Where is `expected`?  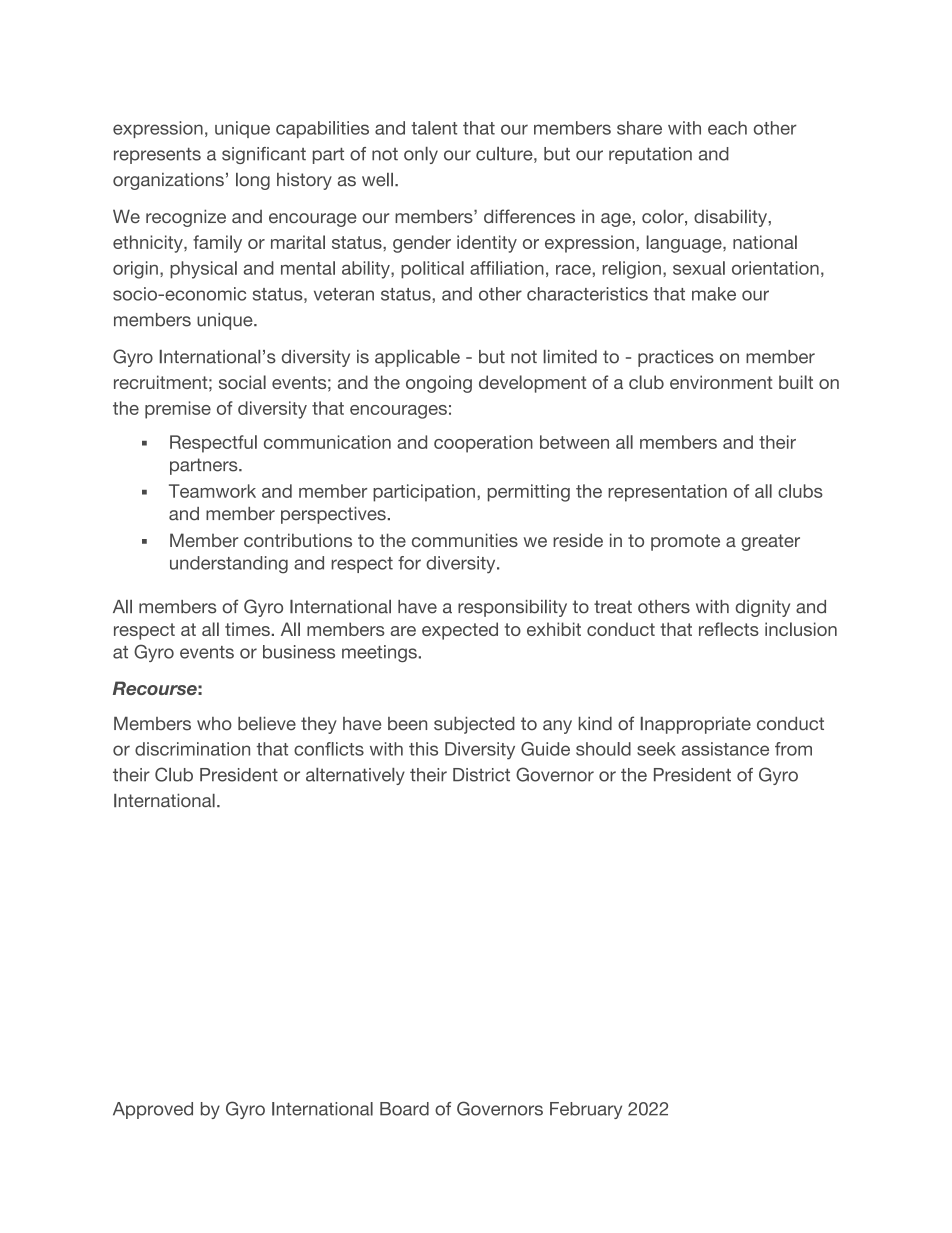 expected is located at coordinates (460, 631).
